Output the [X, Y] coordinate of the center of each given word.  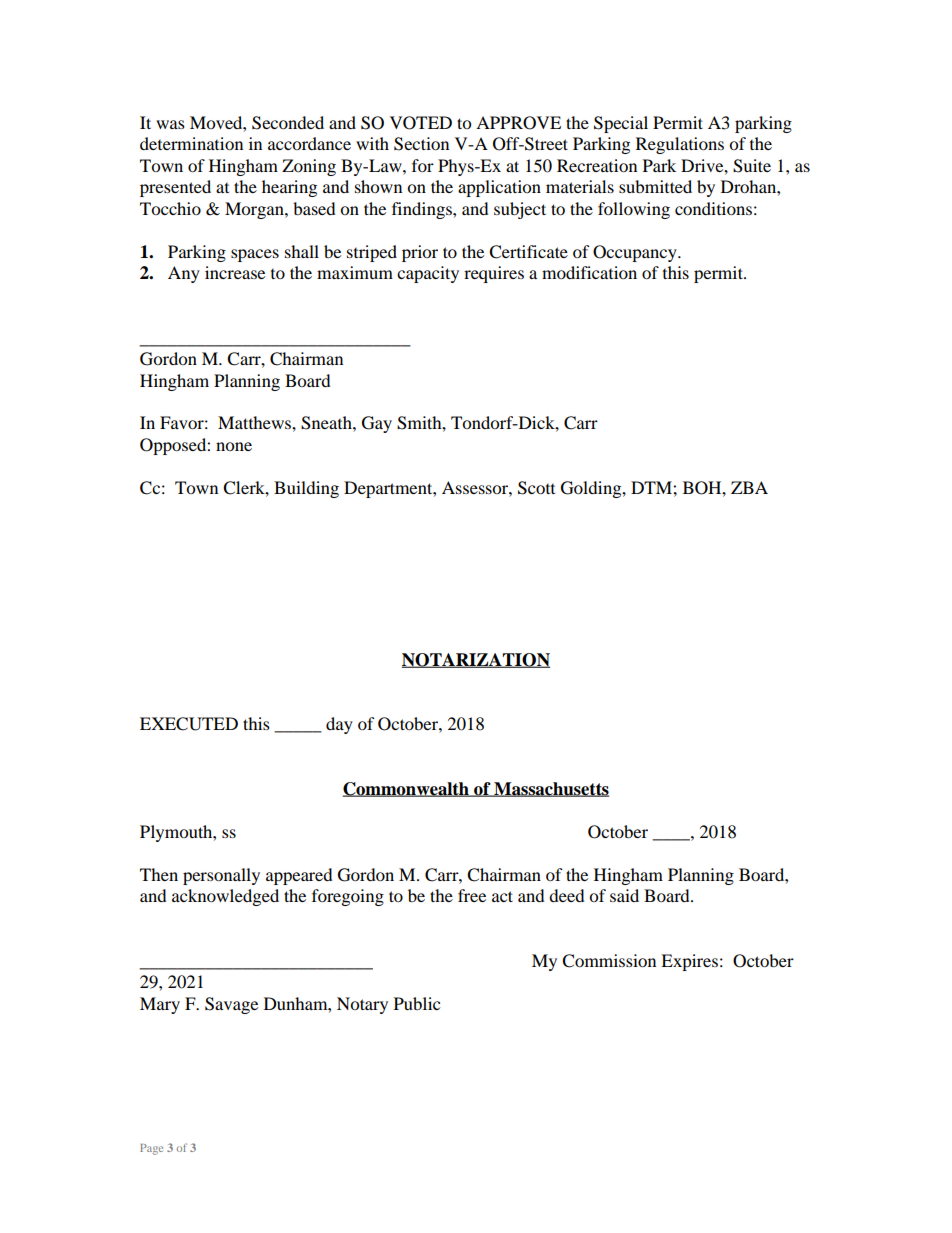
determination [191, 143]
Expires [689, 962]
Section [421, 144]
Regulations [680, 145]
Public [417, 1003]
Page [151, 1149]
